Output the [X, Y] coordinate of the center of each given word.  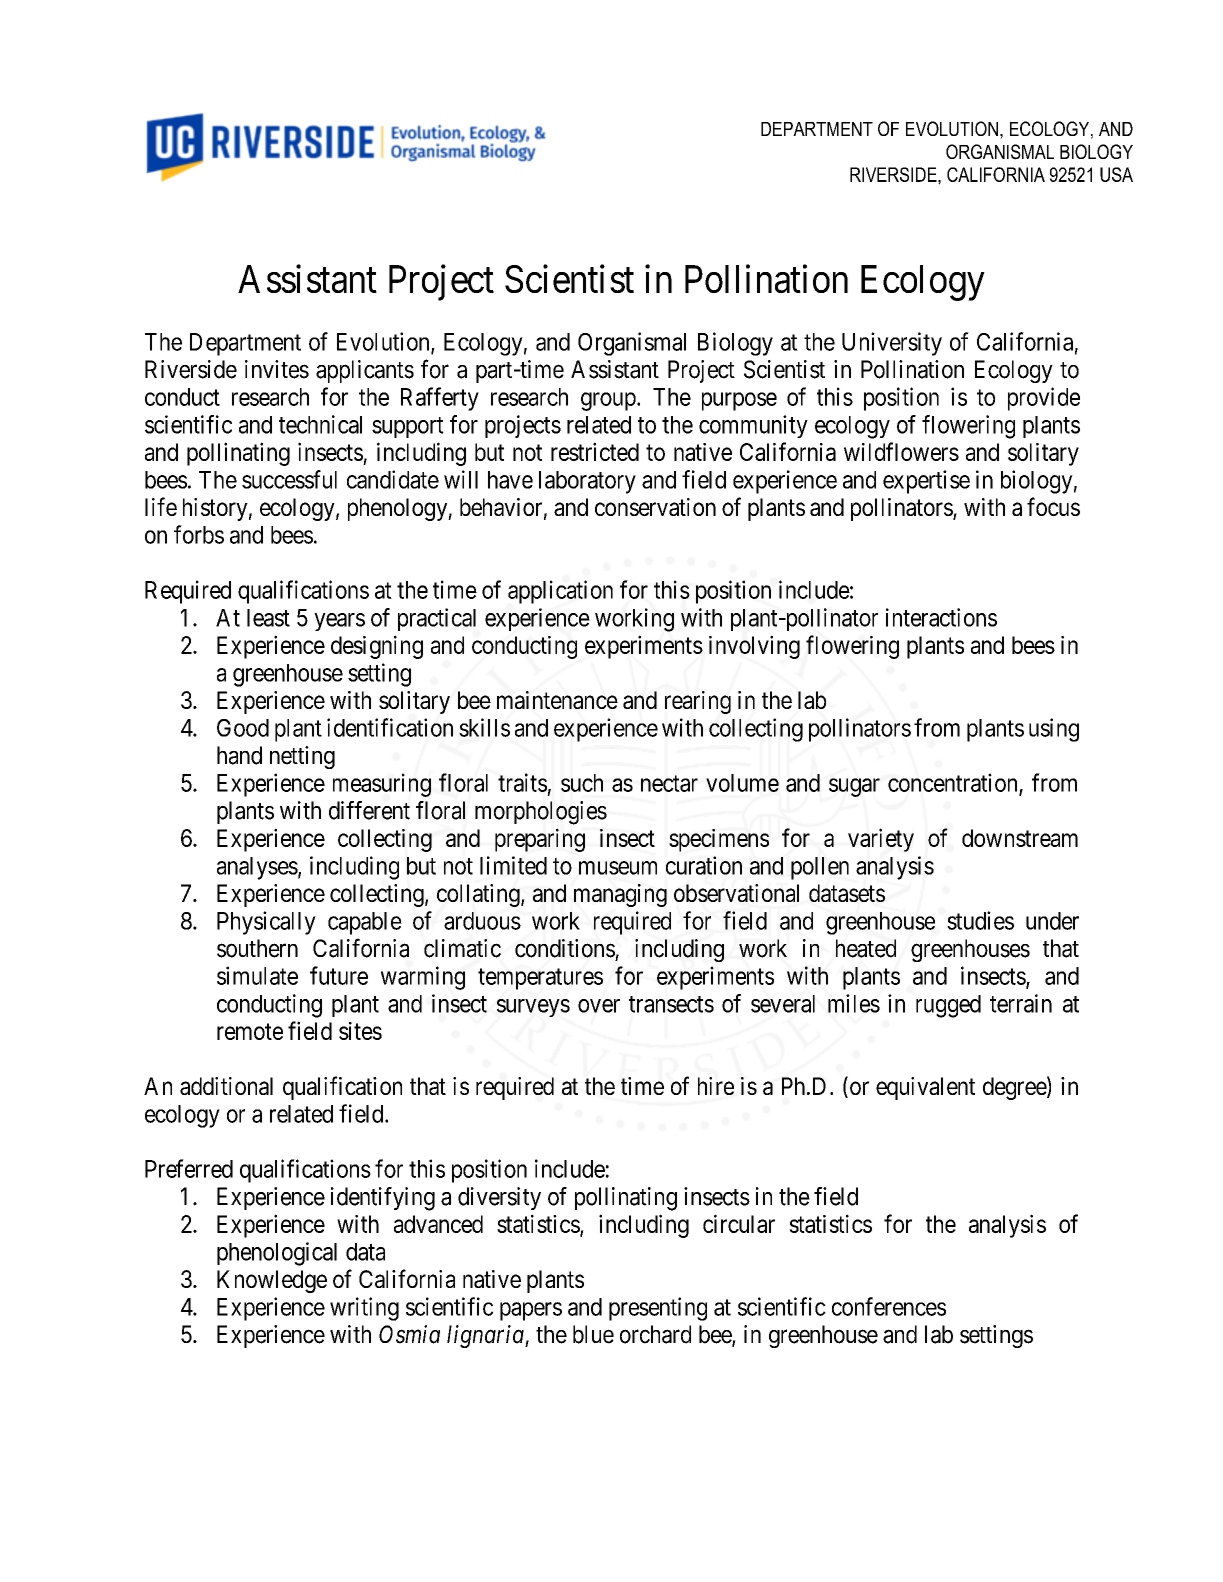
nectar [669, 783]
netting [302, 757]
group [609, 401]
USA [1116, 174]
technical [320, 424]
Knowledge [272, 1281]
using [1054, 730]
